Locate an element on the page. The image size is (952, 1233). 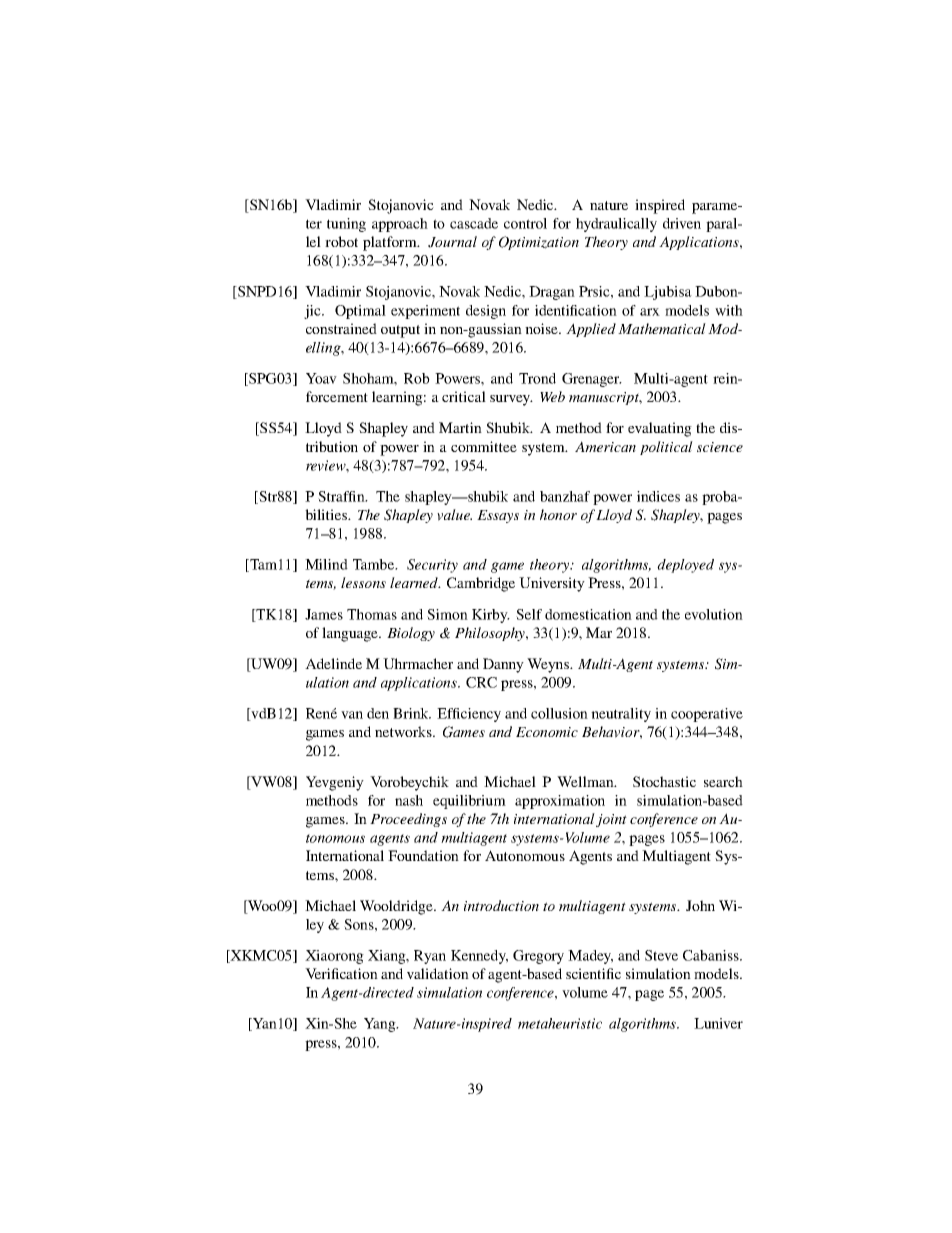
driven is located at coordinates (682, 223).
